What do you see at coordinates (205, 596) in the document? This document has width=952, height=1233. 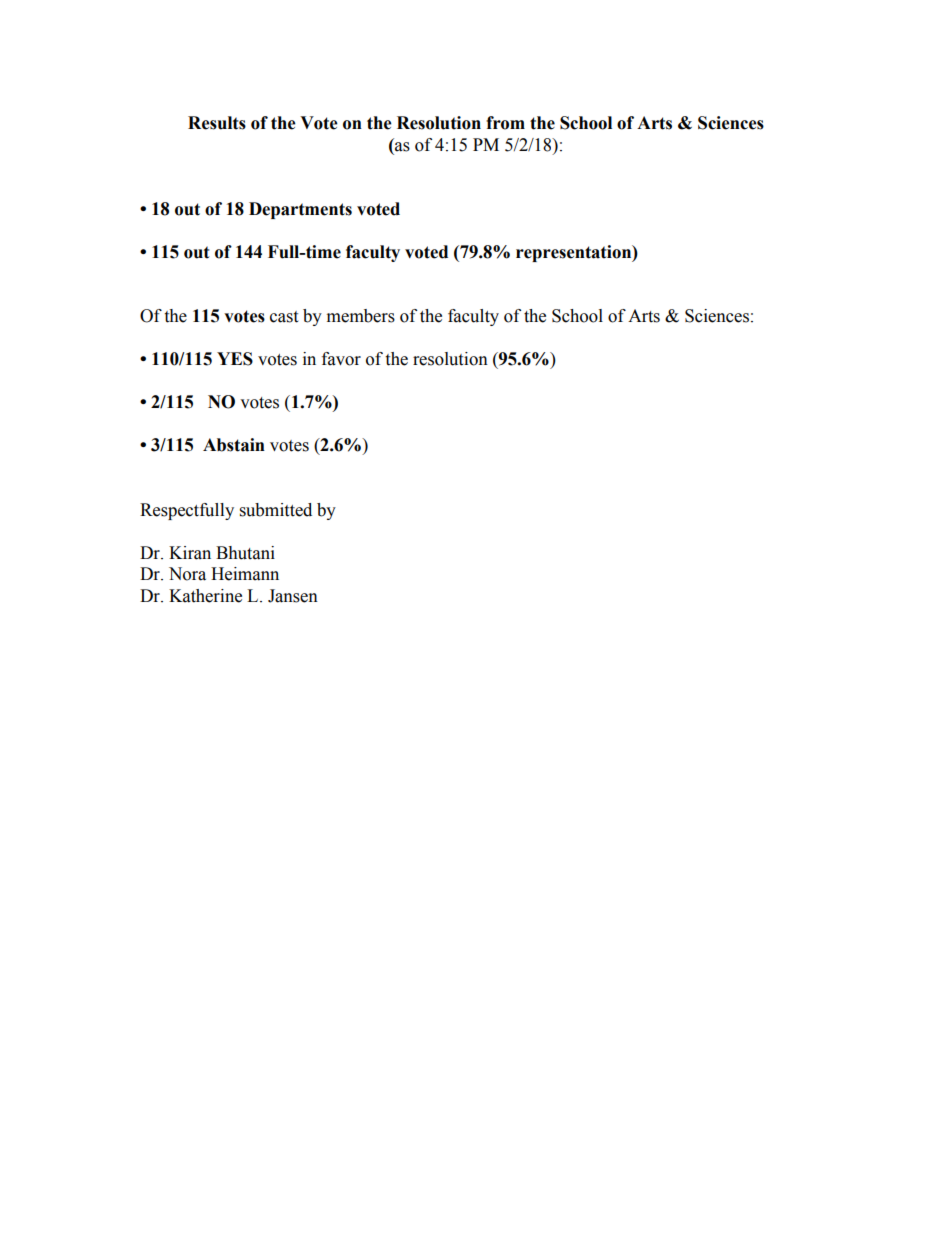 I see `Katherine` at bounding box center [205, 596].
